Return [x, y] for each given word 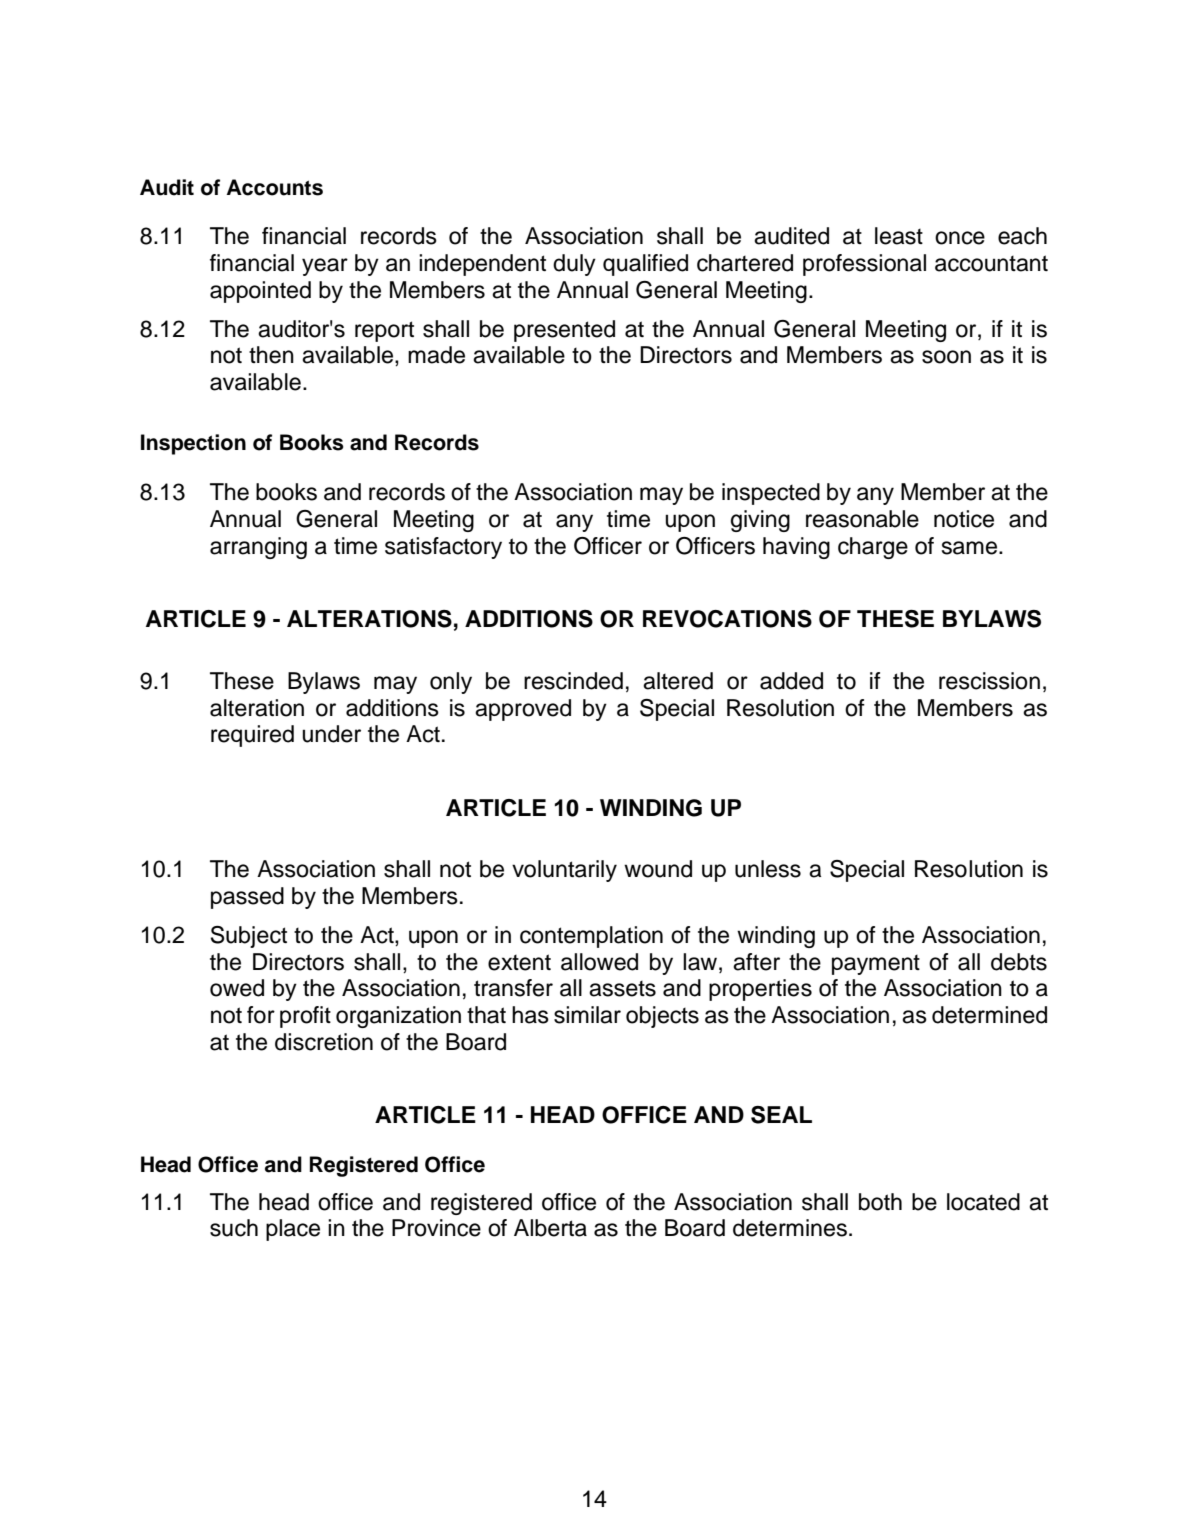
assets [622, 989]
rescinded [573, 681]
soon [946, 357]
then [271, 355]
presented [564, 331]
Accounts [274, 187]
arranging [258, 548]
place [293, 1230]
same [969, 548]
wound [658, 869]
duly [574, 265]
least [899, 236]
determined [989, 1015]
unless [768, 869]
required [252, 736]
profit [305, 1017]
